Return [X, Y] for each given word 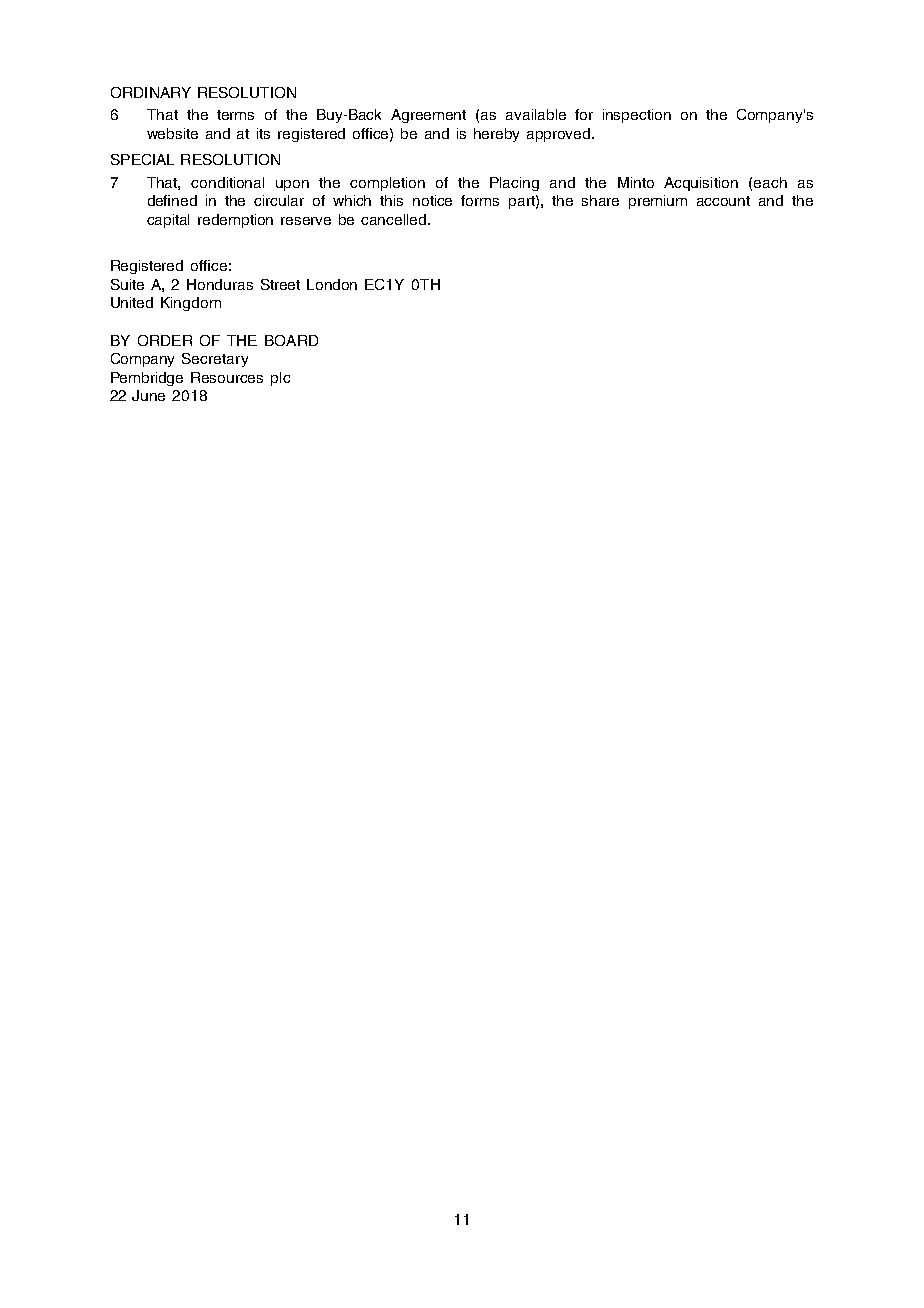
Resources [227, 377]
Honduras [220, 284]
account [723, 201]
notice [432, 200]
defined [172, 200]
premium [658, 202]
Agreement [428, 116]
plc [280, 379]
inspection [637, 116]
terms [235, 115]
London [332, 284]
